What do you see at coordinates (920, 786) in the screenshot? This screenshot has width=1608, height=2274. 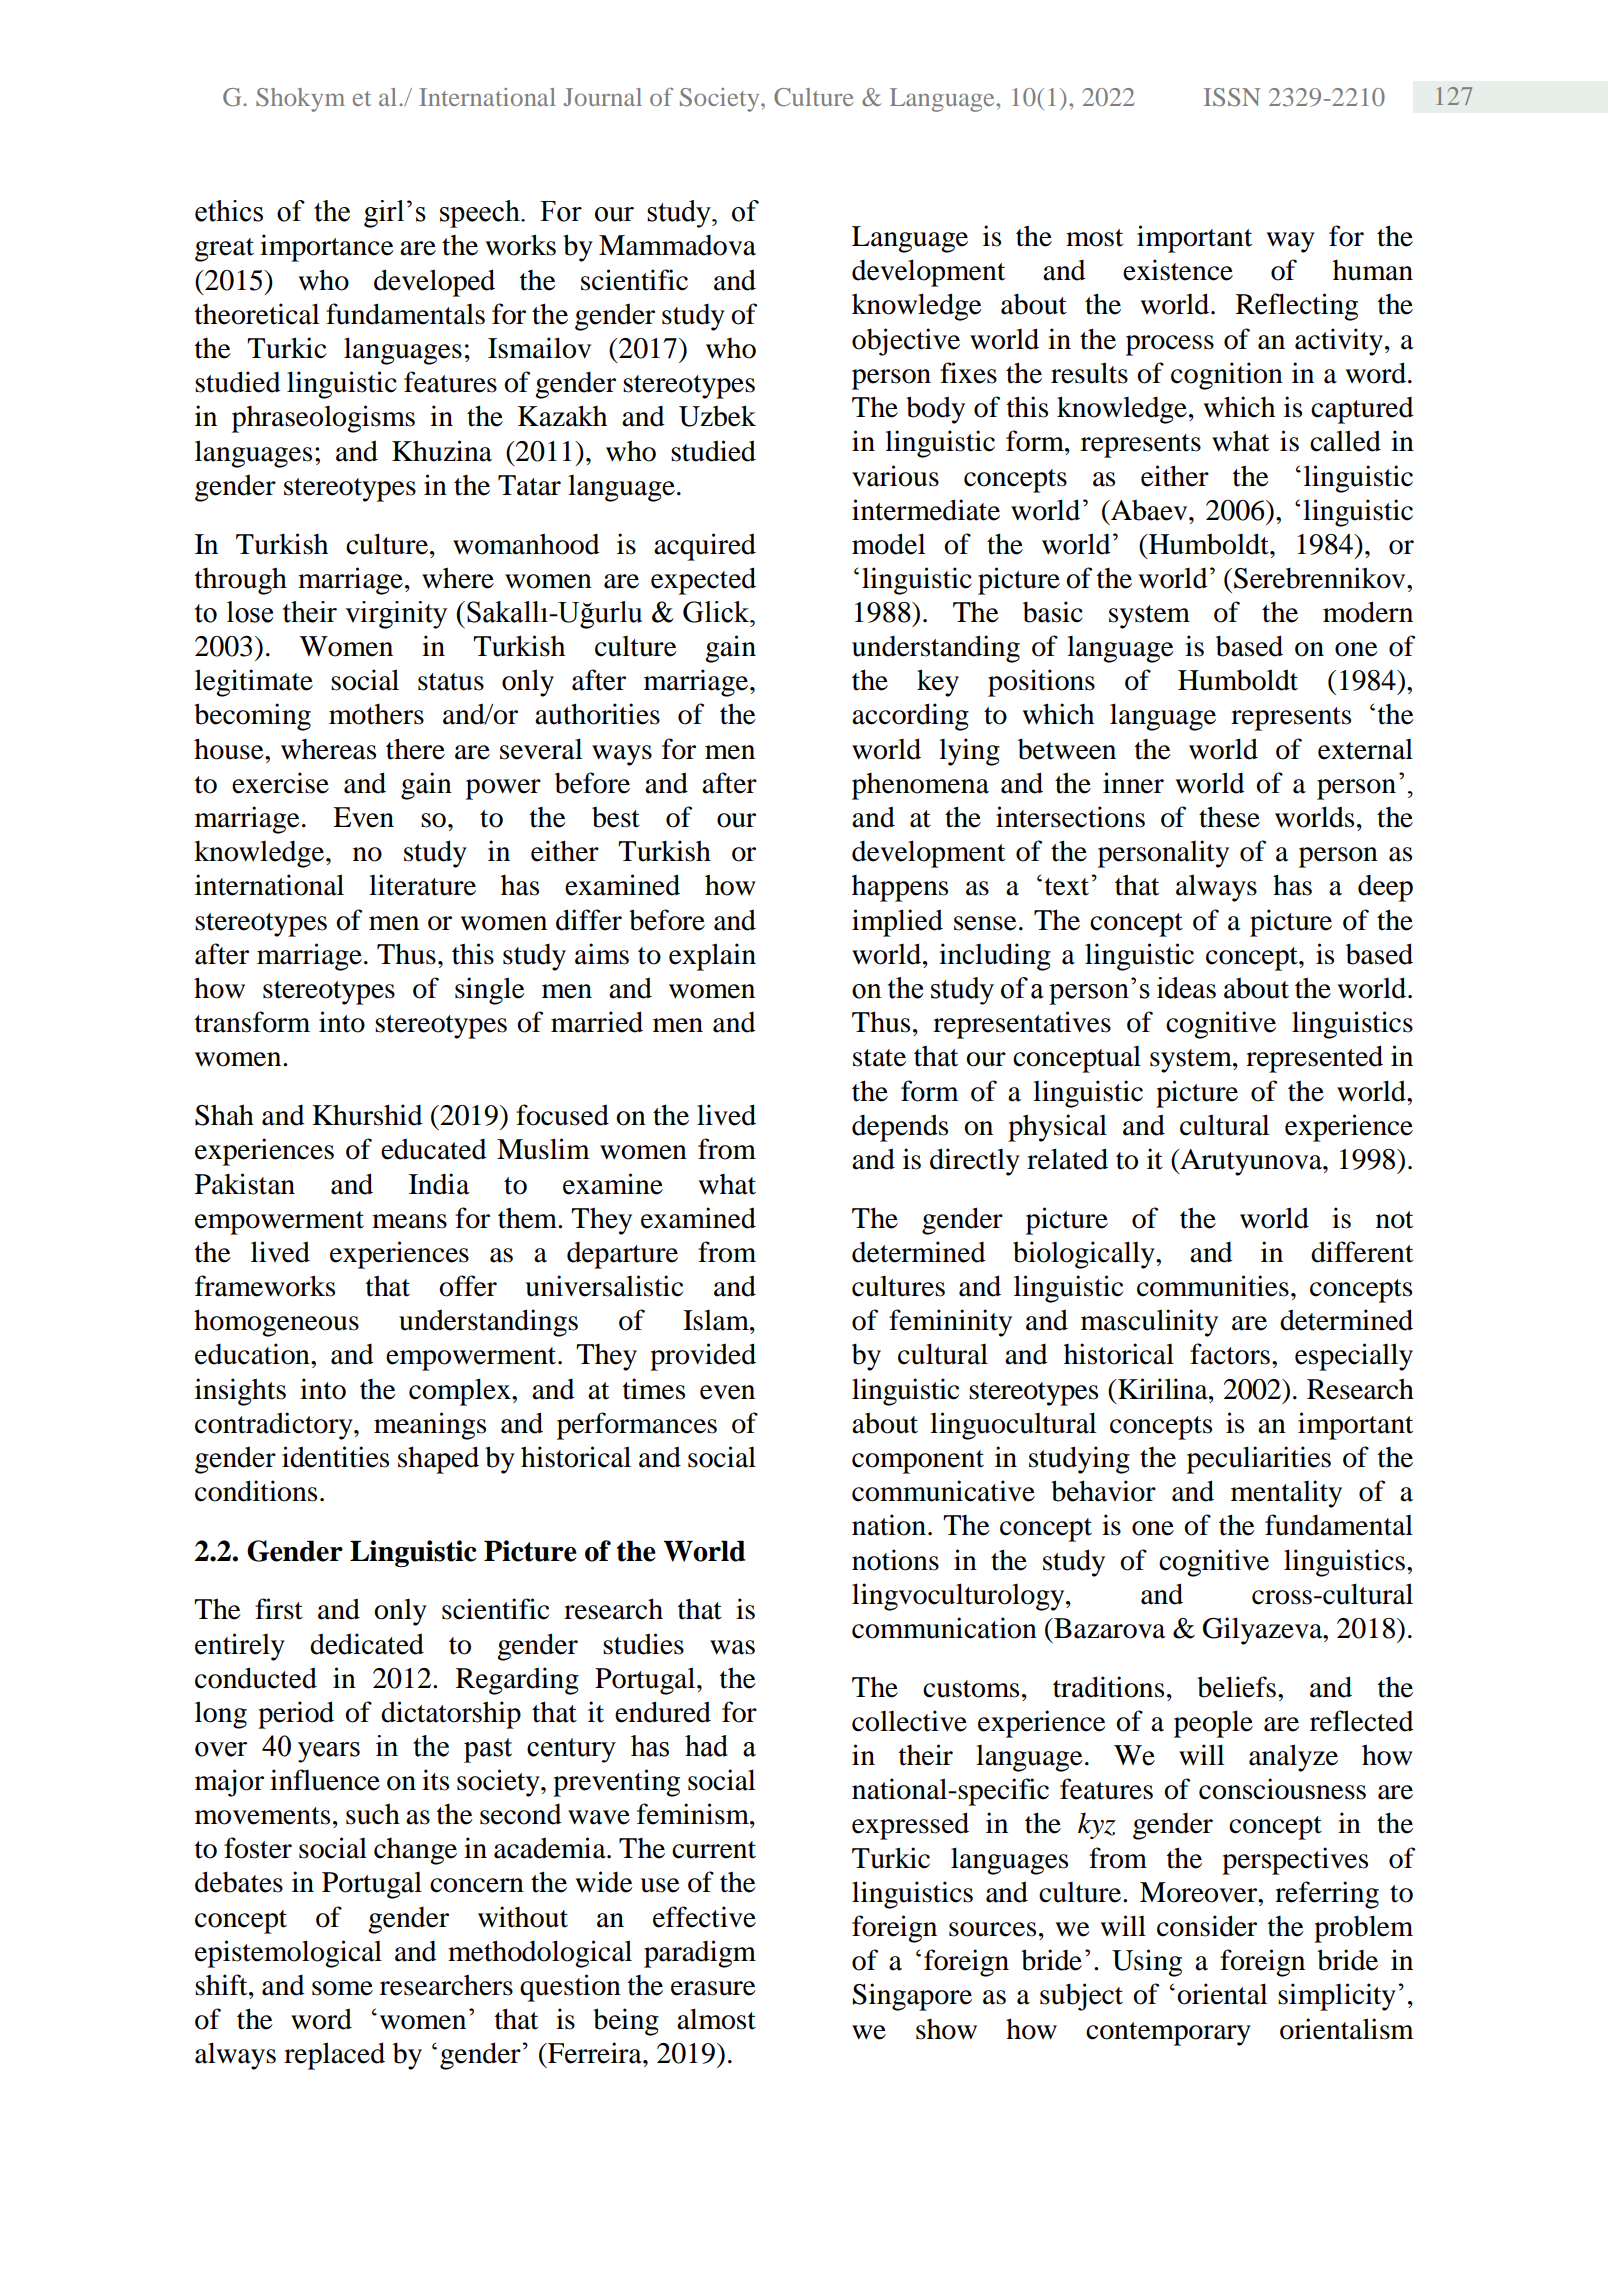 I see `phenomena` at bounding box center [920, 786].
